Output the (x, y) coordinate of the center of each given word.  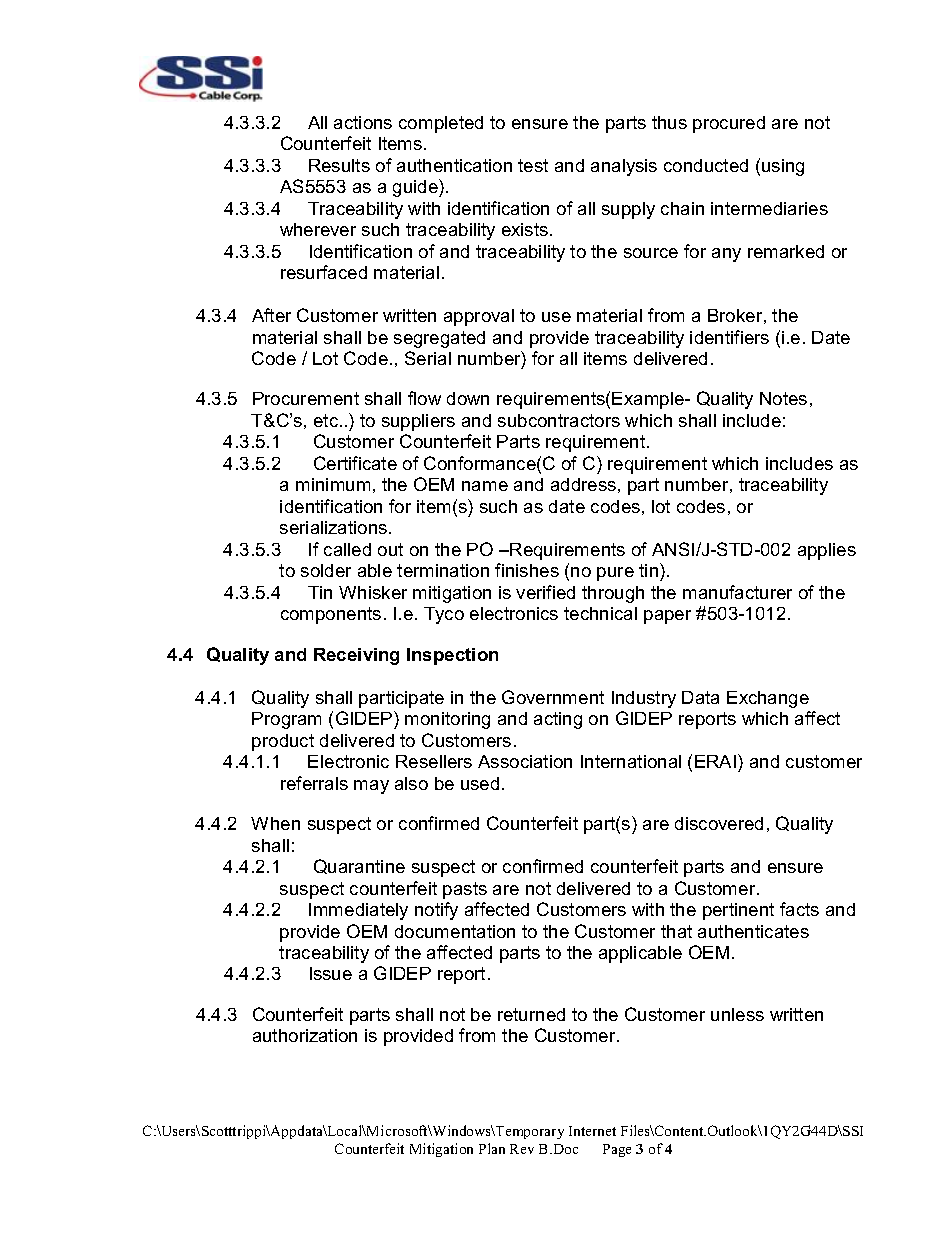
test (533, 165)
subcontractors (559, 420)
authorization (305, 1035)
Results (339, 165)
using (783, 167)
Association (525, 761)
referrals (314, 783)
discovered (719, 823)
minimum (333, 484)
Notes (783, 398)
